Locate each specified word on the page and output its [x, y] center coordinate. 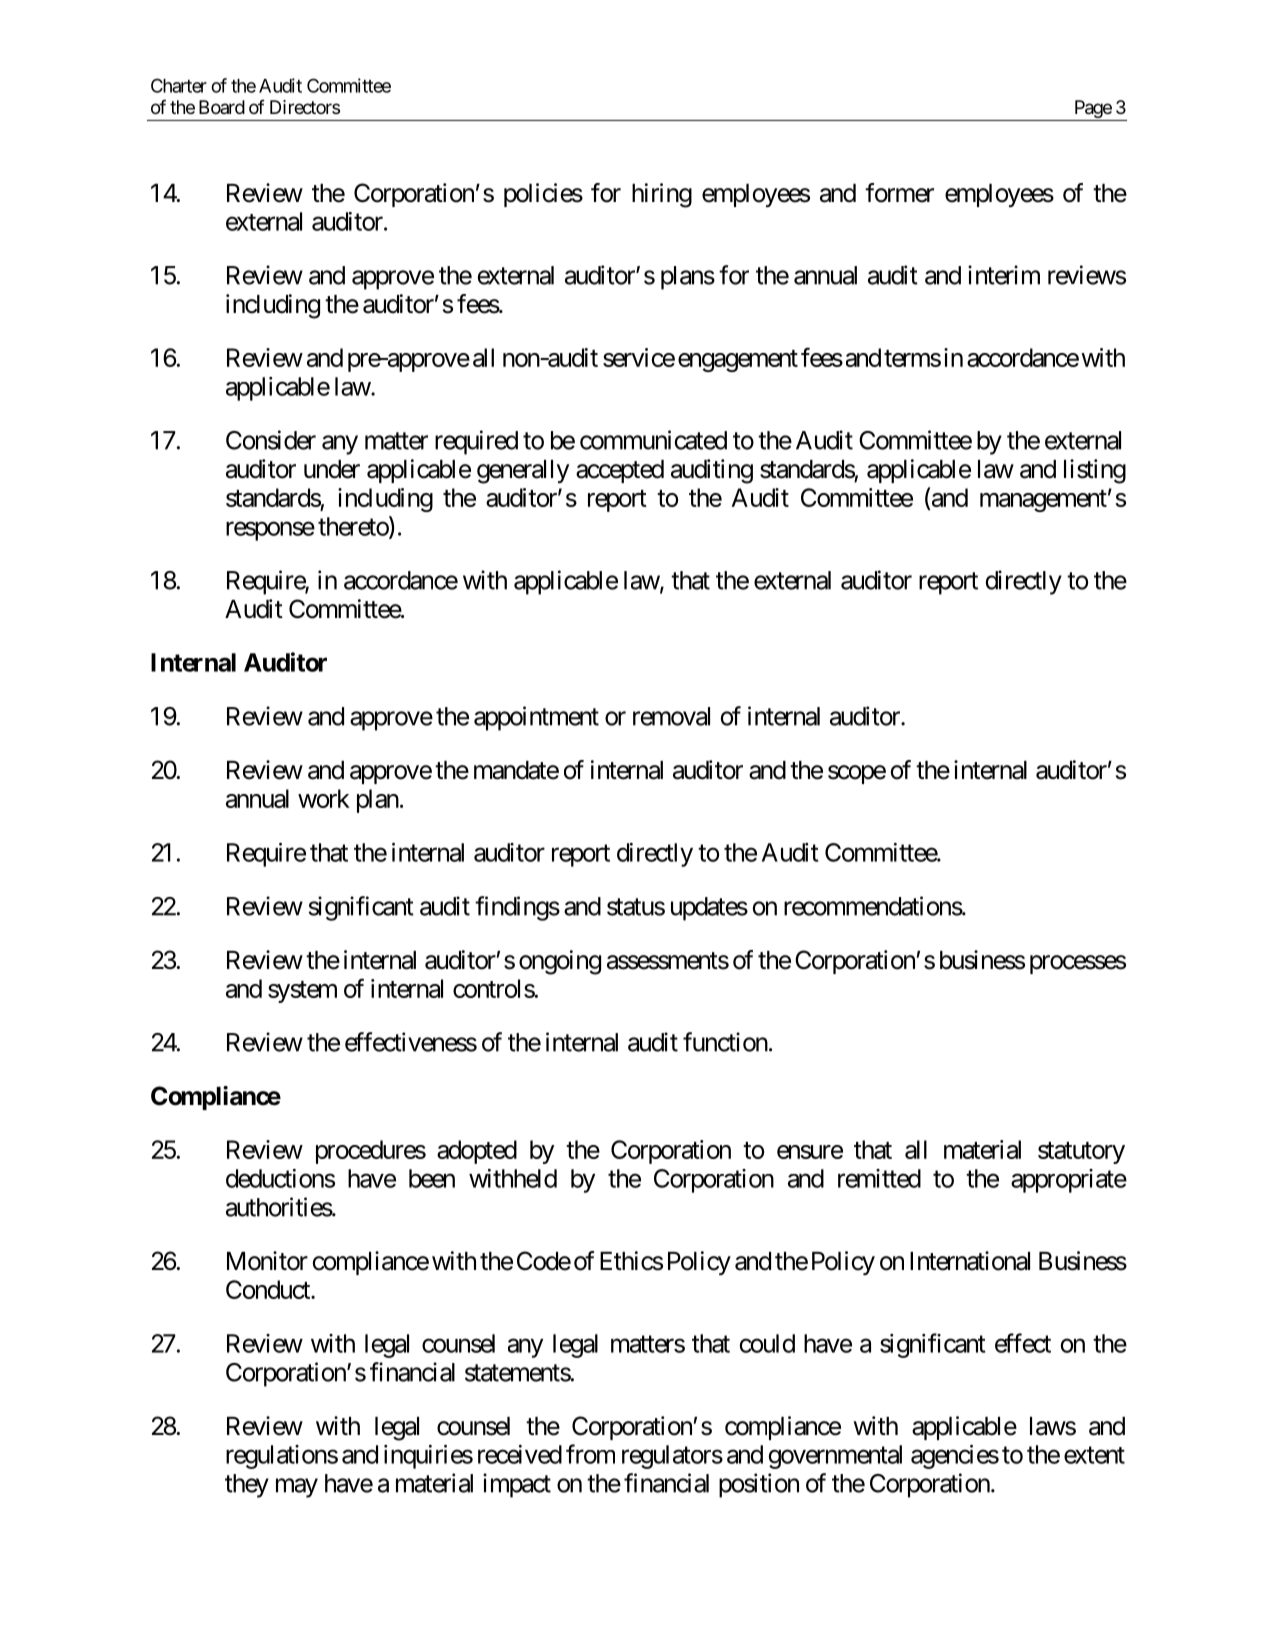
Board [222, 107]
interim [1004, 275]
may [297, 1488]
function [725, 1042]
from [590, 1454]
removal [671, 716]
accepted [620, 471]
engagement [738, 361]
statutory [1081, 1153]
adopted [477, 1152]
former [899, 193]
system [302, 992]
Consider [271, 440]
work [324, 798]
